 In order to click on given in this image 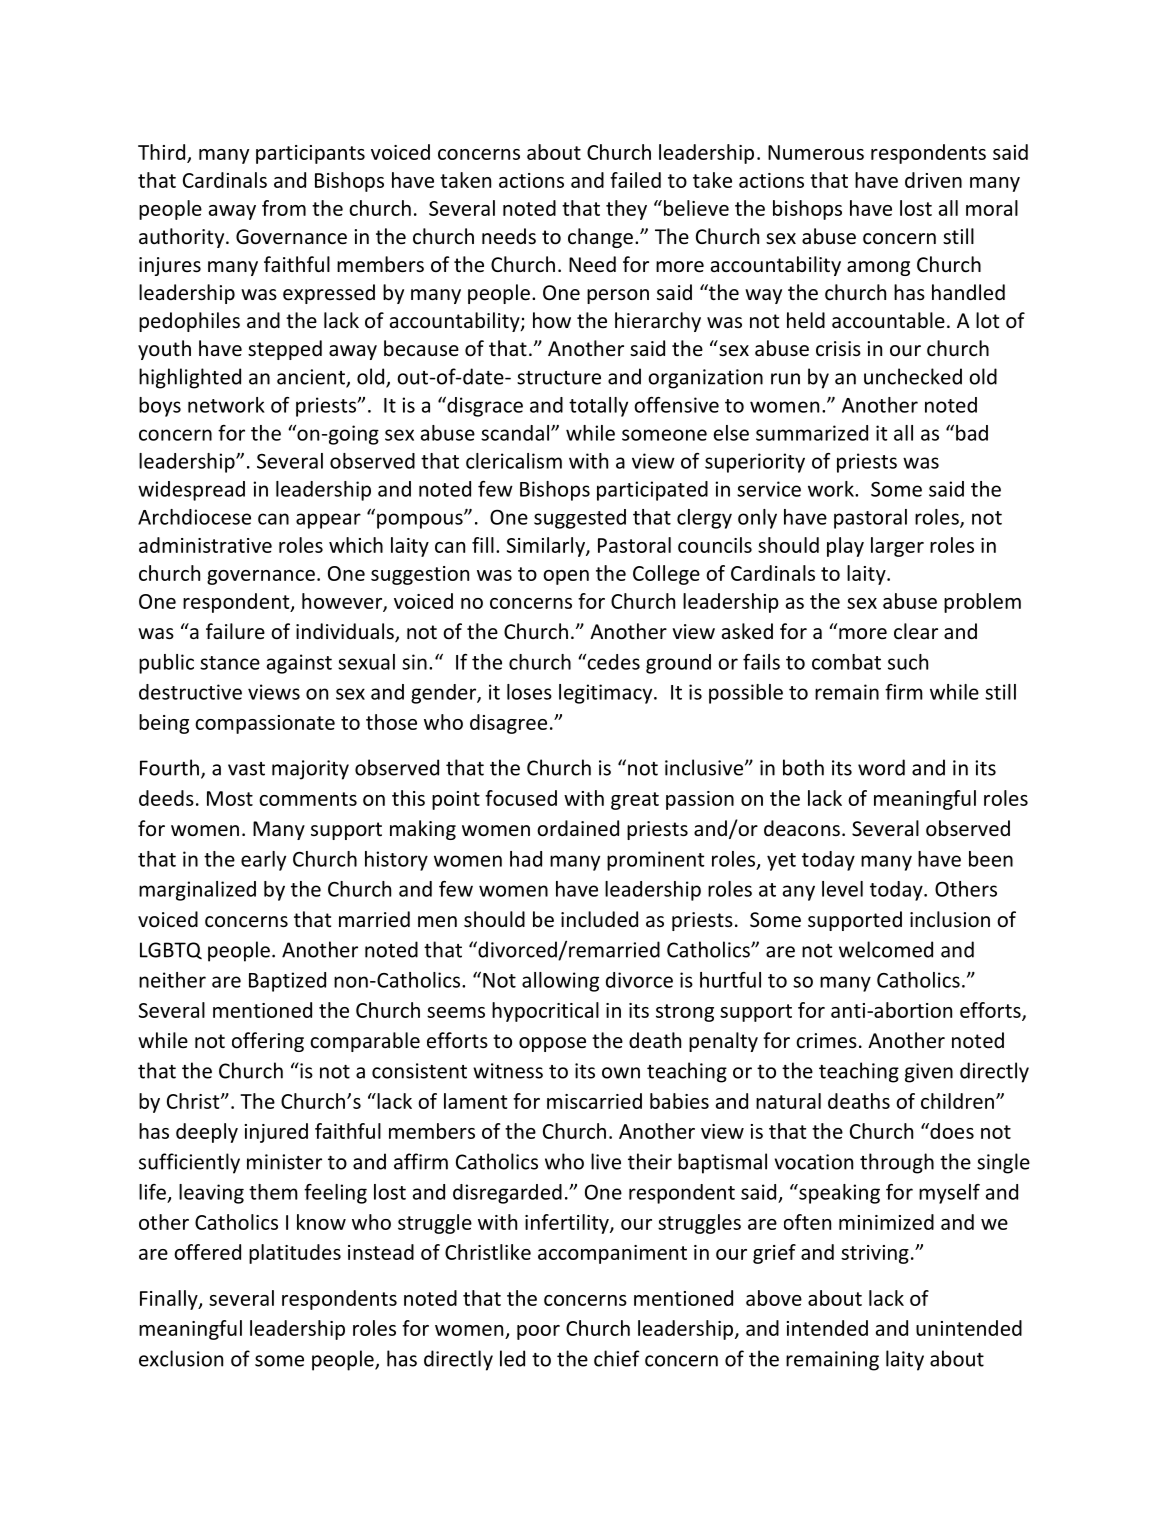, I will do `click(929, 1073)`.
